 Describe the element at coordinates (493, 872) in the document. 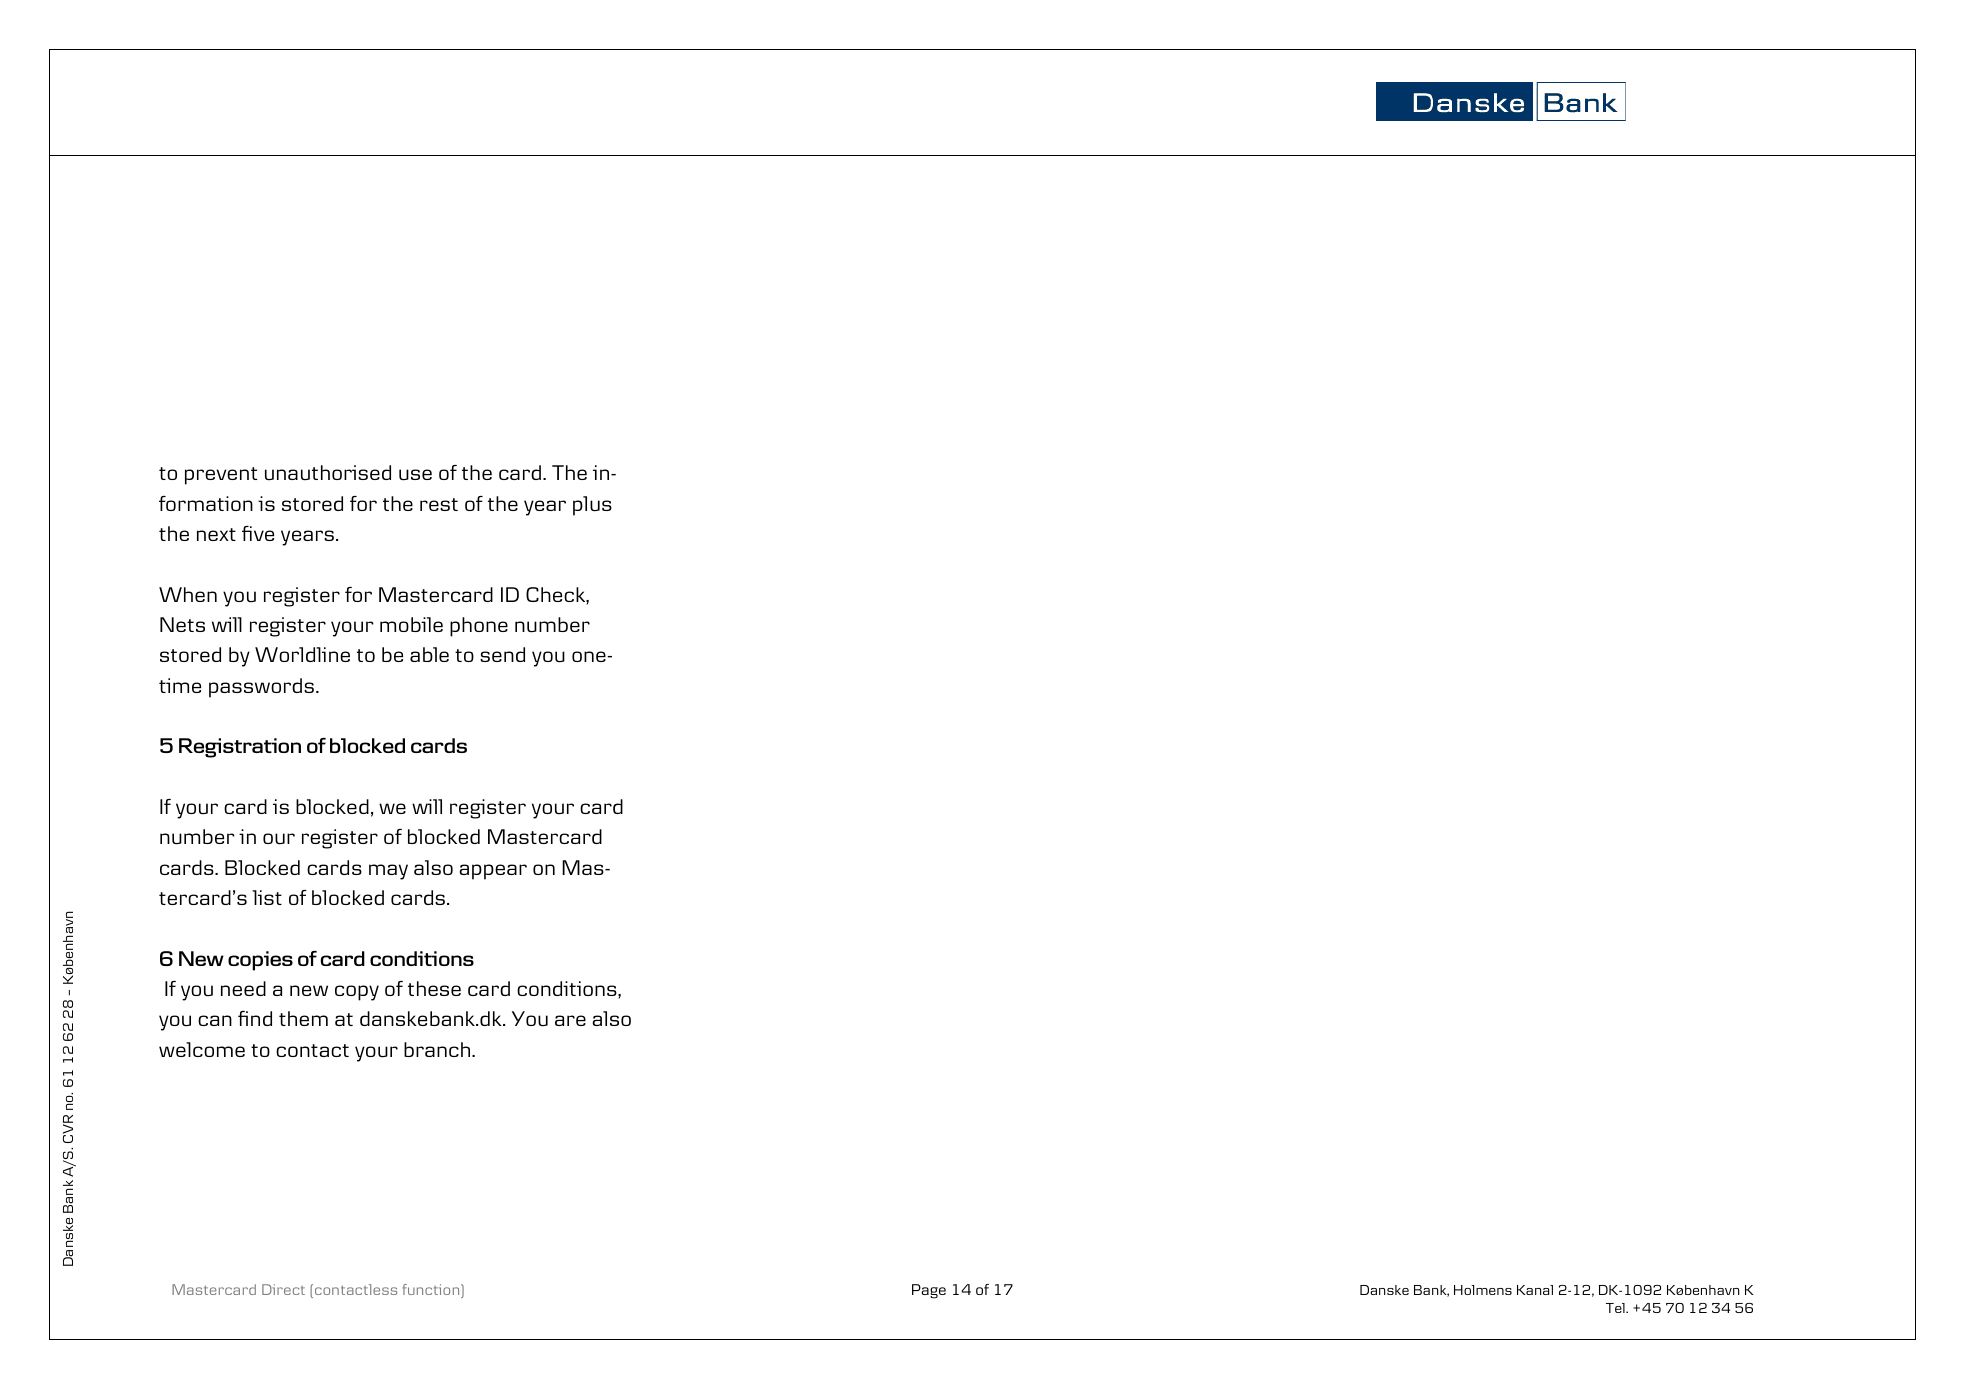

I see `appear` at that location.
